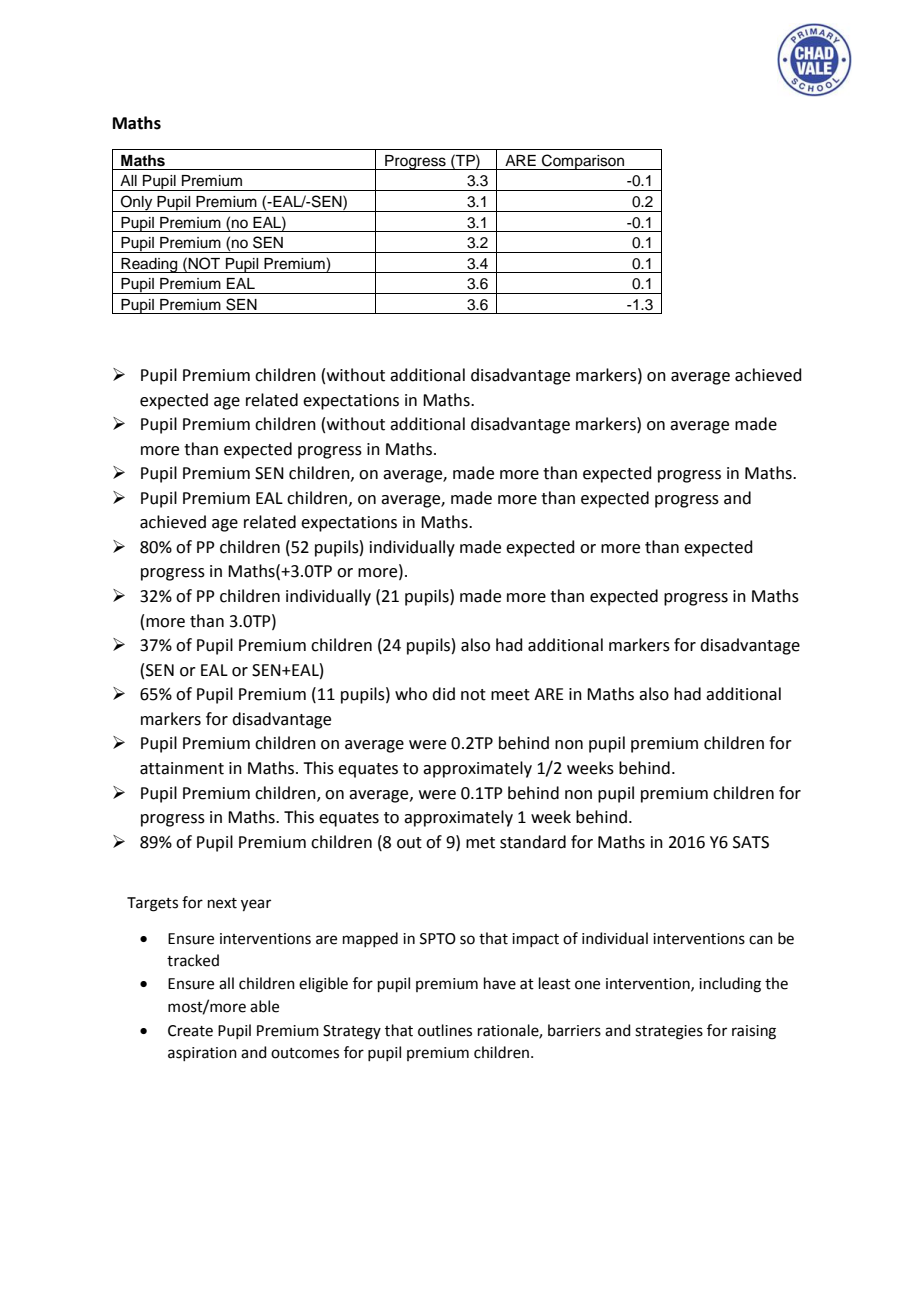  What do you see at coordinates (445, 1030) in the page?
I see `outlines` at bounding box center [445, 1030].
